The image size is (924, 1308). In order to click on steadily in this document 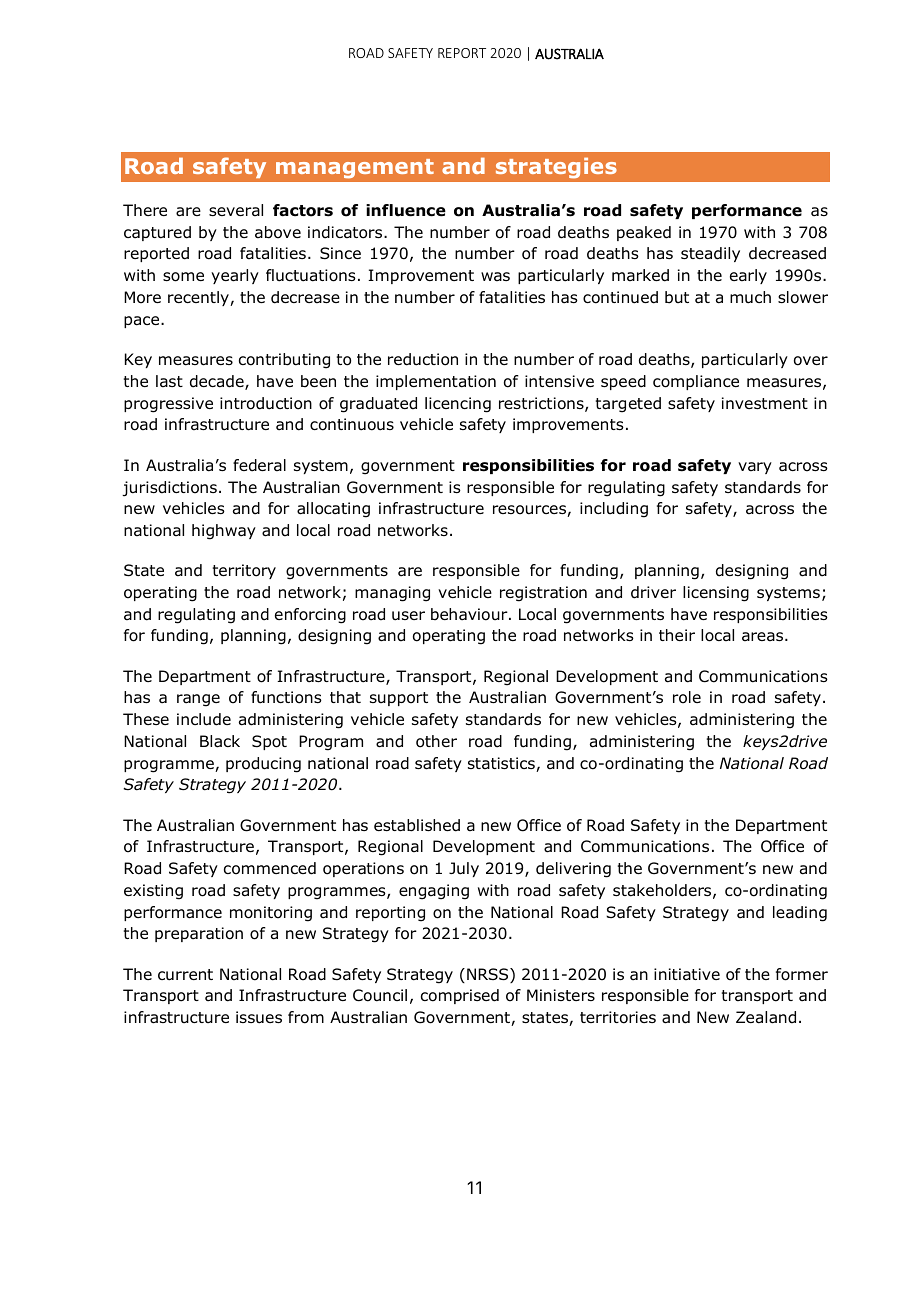, I will do `click(710, 254)`.
